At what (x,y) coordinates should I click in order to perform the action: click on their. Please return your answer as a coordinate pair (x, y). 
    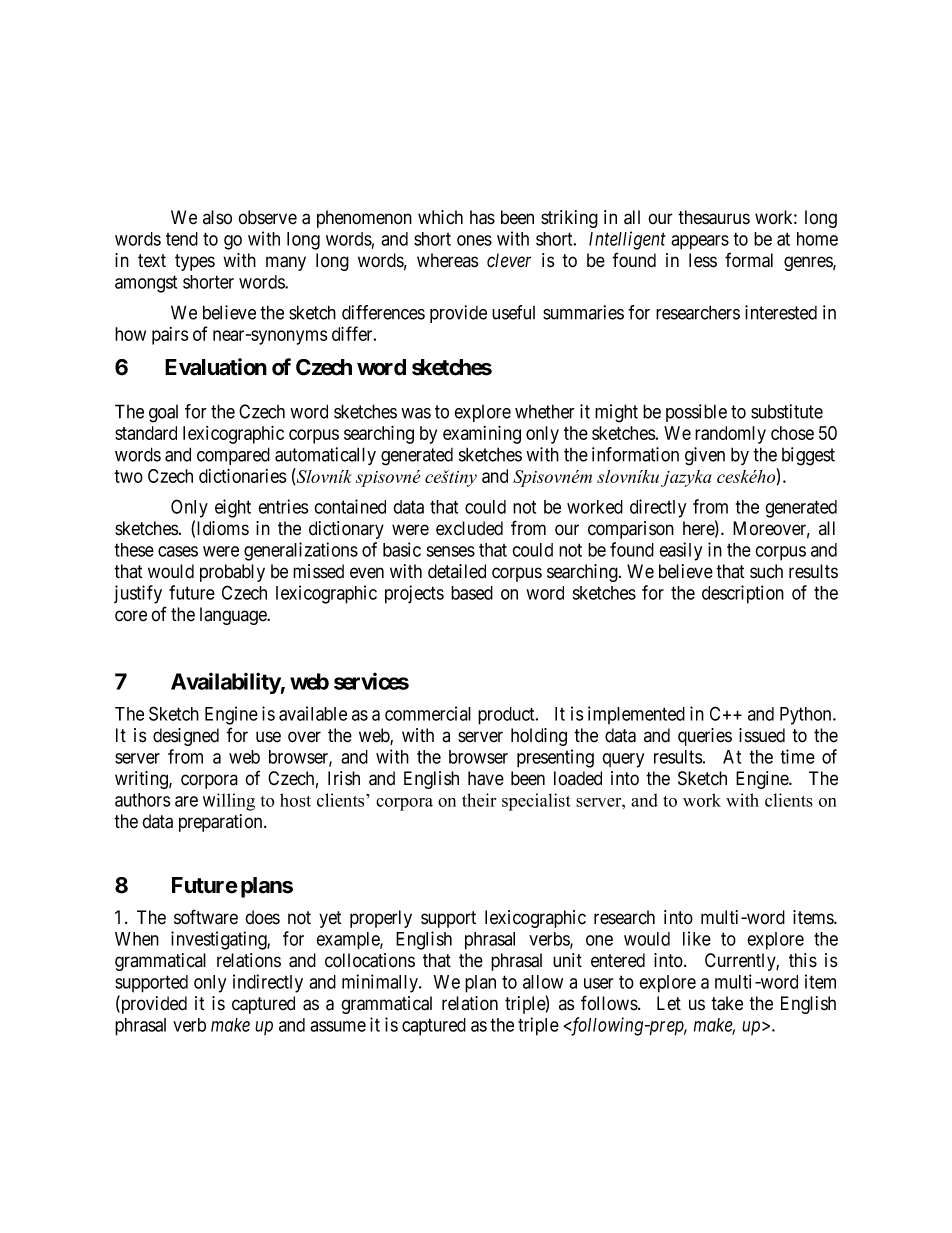
    Looking at the image, I should click on (479, 800).
